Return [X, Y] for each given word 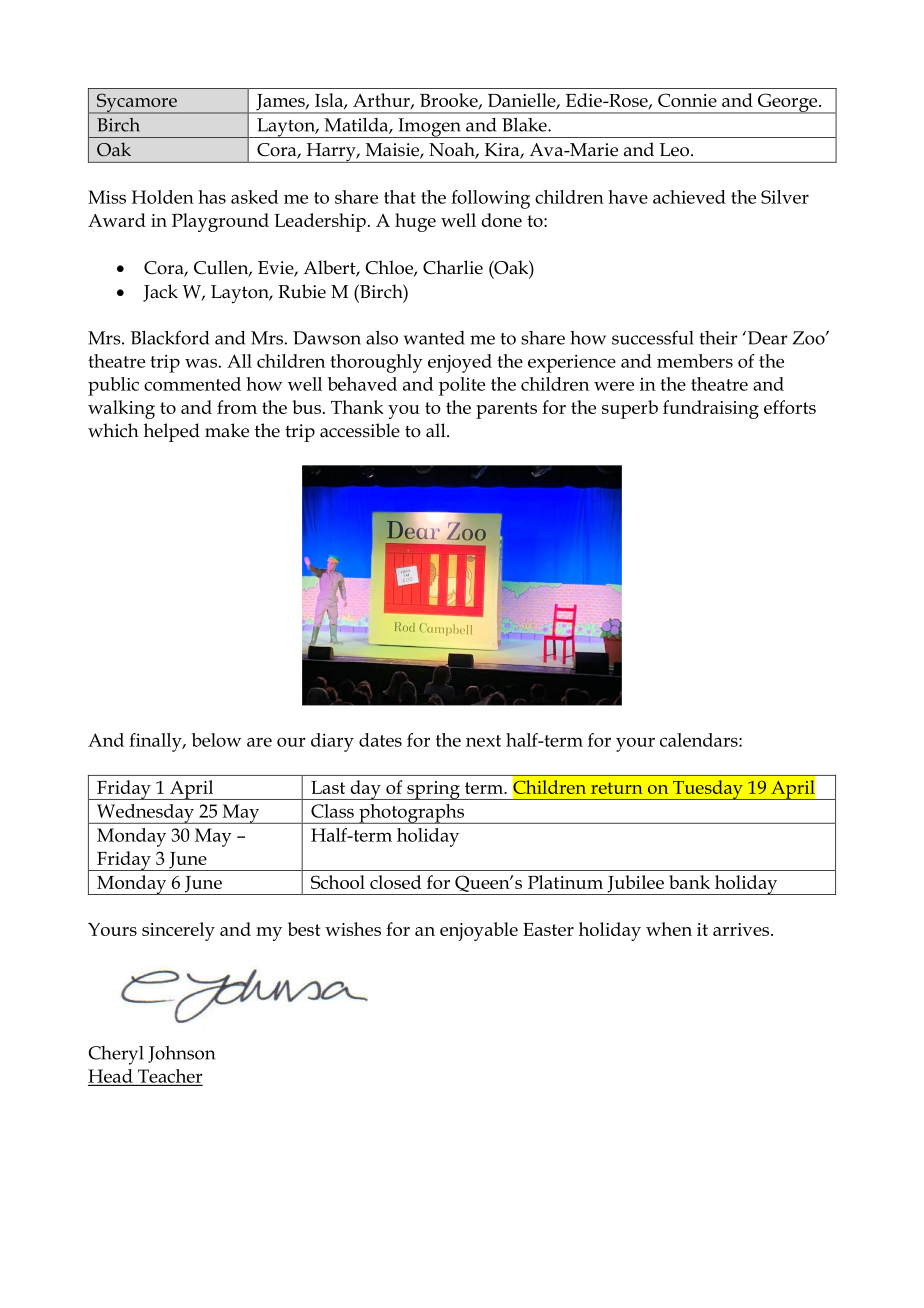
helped [172, 432]
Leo [676, 150]
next [483, 741]
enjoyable [479, 931]
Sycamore [137, 103]
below [216, 740]
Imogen [429, 128]
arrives [742, 929]
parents [506, 410]
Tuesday [708, 790]
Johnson [181, 1054]
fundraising [711, 409]
